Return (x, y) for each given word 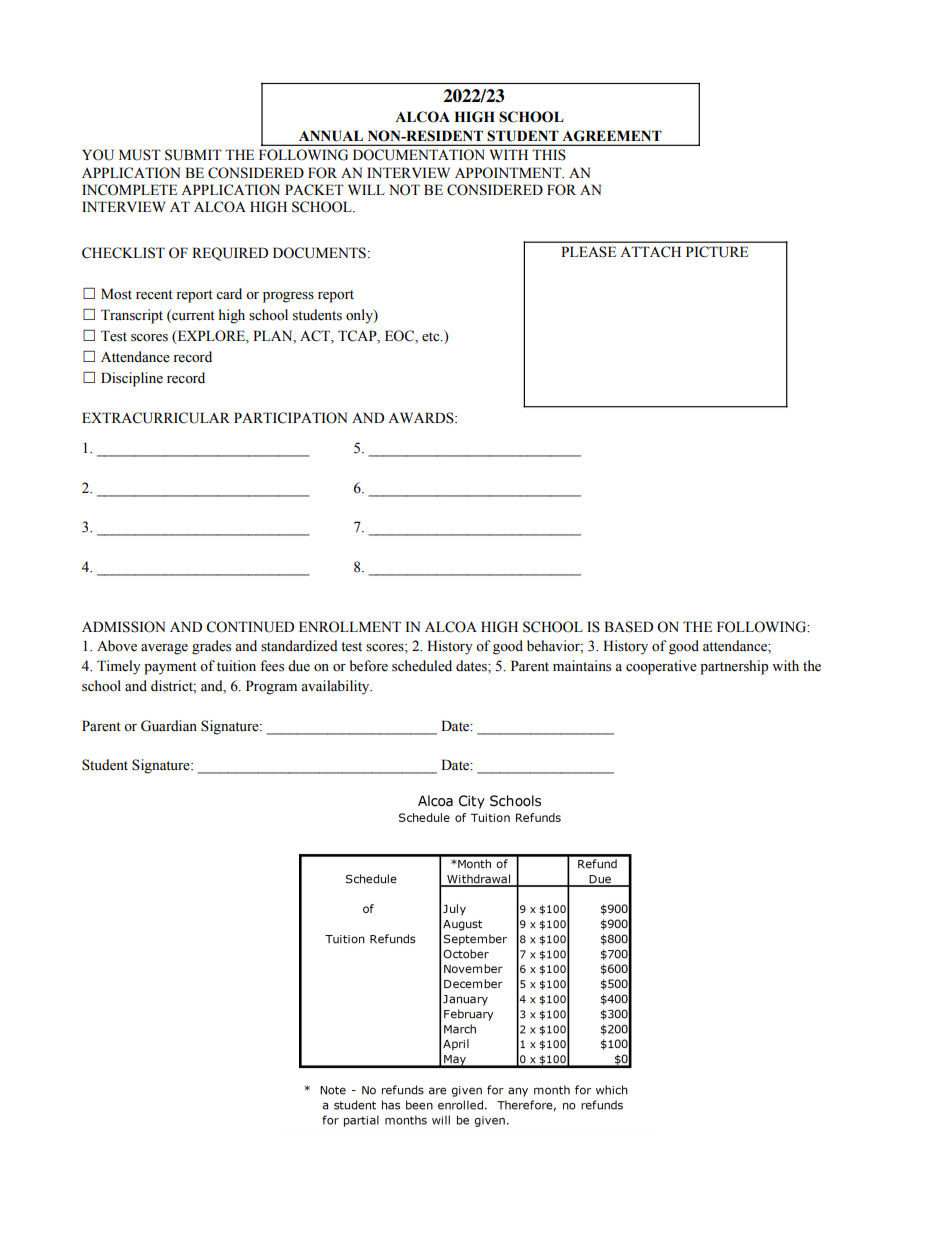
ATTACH (650, 252)
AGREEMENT (612, 135)
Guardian (169, 726)
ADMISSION (123, 627)
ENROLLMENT (350, 627)
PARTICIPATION (290, 418)
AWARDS (422, 418)
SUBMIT (193, 155)
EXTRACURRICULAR (156, 418)
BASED (628, 627)
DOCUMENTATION (419, 155)
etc (432, 337)
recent (154, 295)
